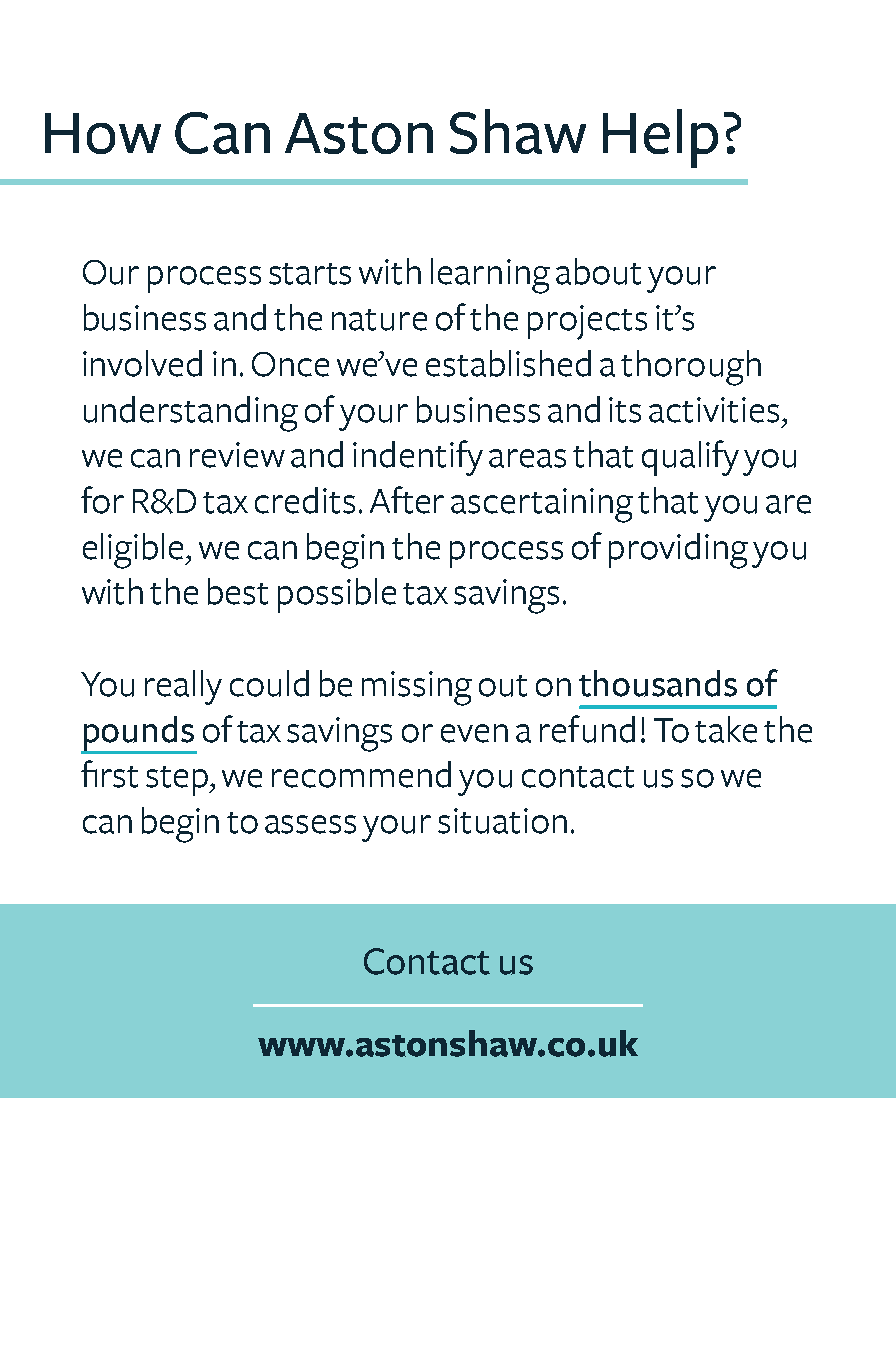 The width and height of the document is (896, 1345). Describe the element at coordinates (103, 133) in the document. I see `How` at that location.
